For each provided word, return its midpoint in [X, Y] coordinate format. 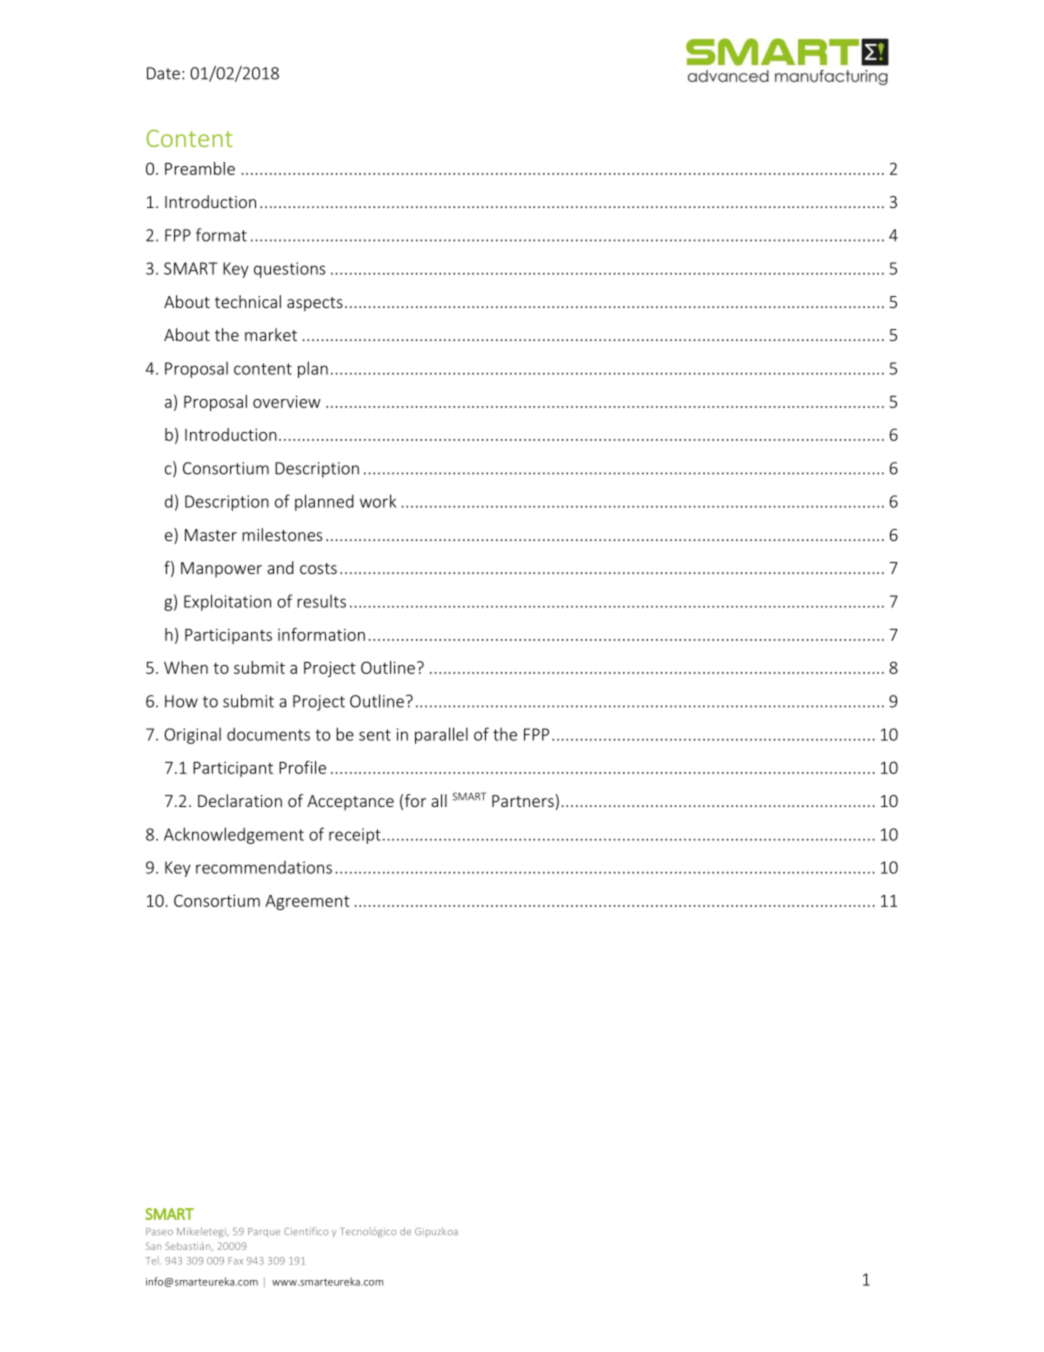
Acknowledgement [234, 835]
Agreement [307, 902]
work [378, 501]
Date [163, 73]
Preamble [200, 168]
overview [287, 401]
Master [211, 535]
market [271, 334]
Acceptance [350, 803]
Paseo [159, 1231]
